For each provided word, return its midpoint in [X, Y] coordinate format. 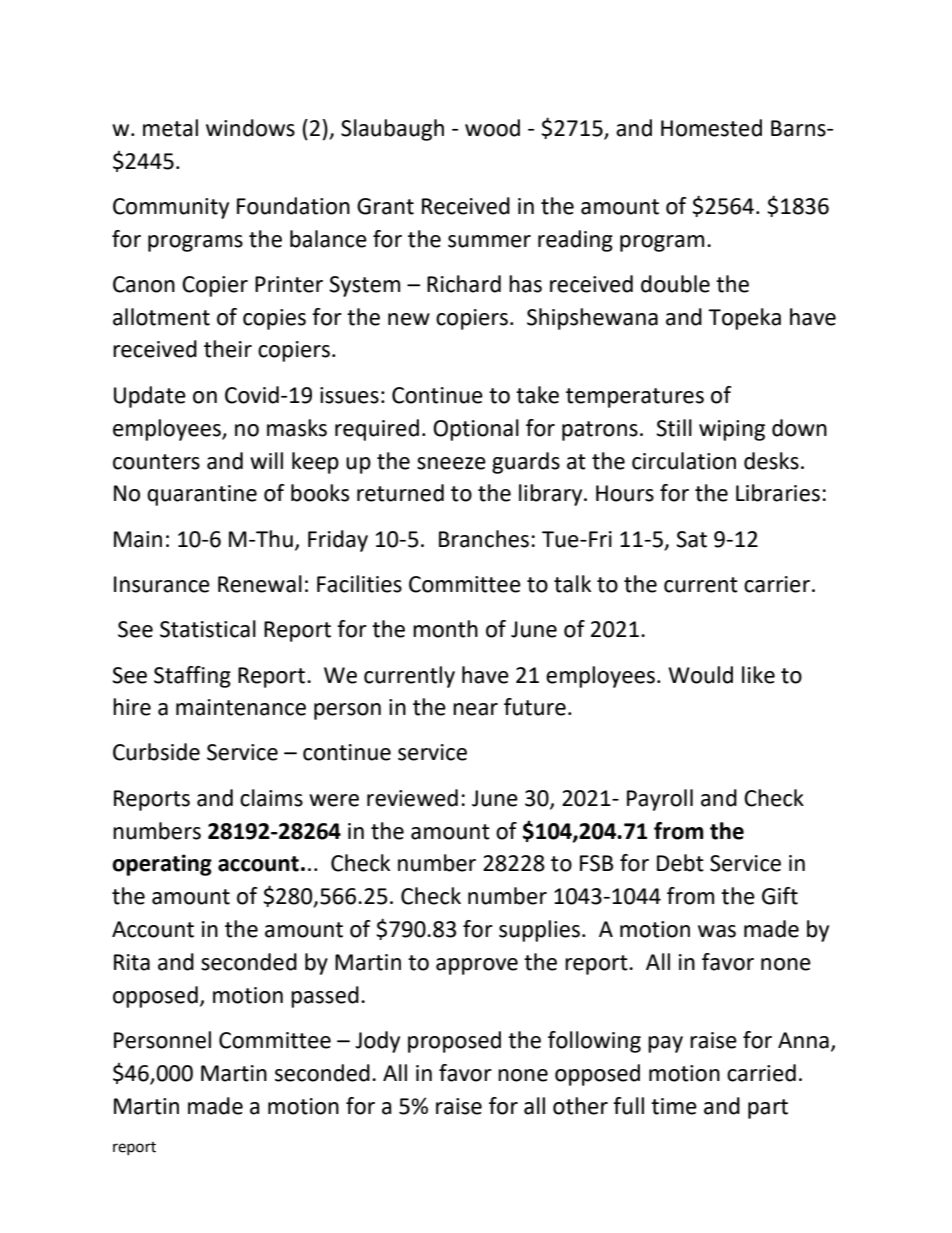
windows [250, 128]
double [675, 284]
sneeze [451, 463]
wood [492, 128]
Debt [680, 863]
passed [325, 997]
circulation [684, 461]
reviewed [412, 798]
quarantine [202, 495]
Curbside [156, 752]
